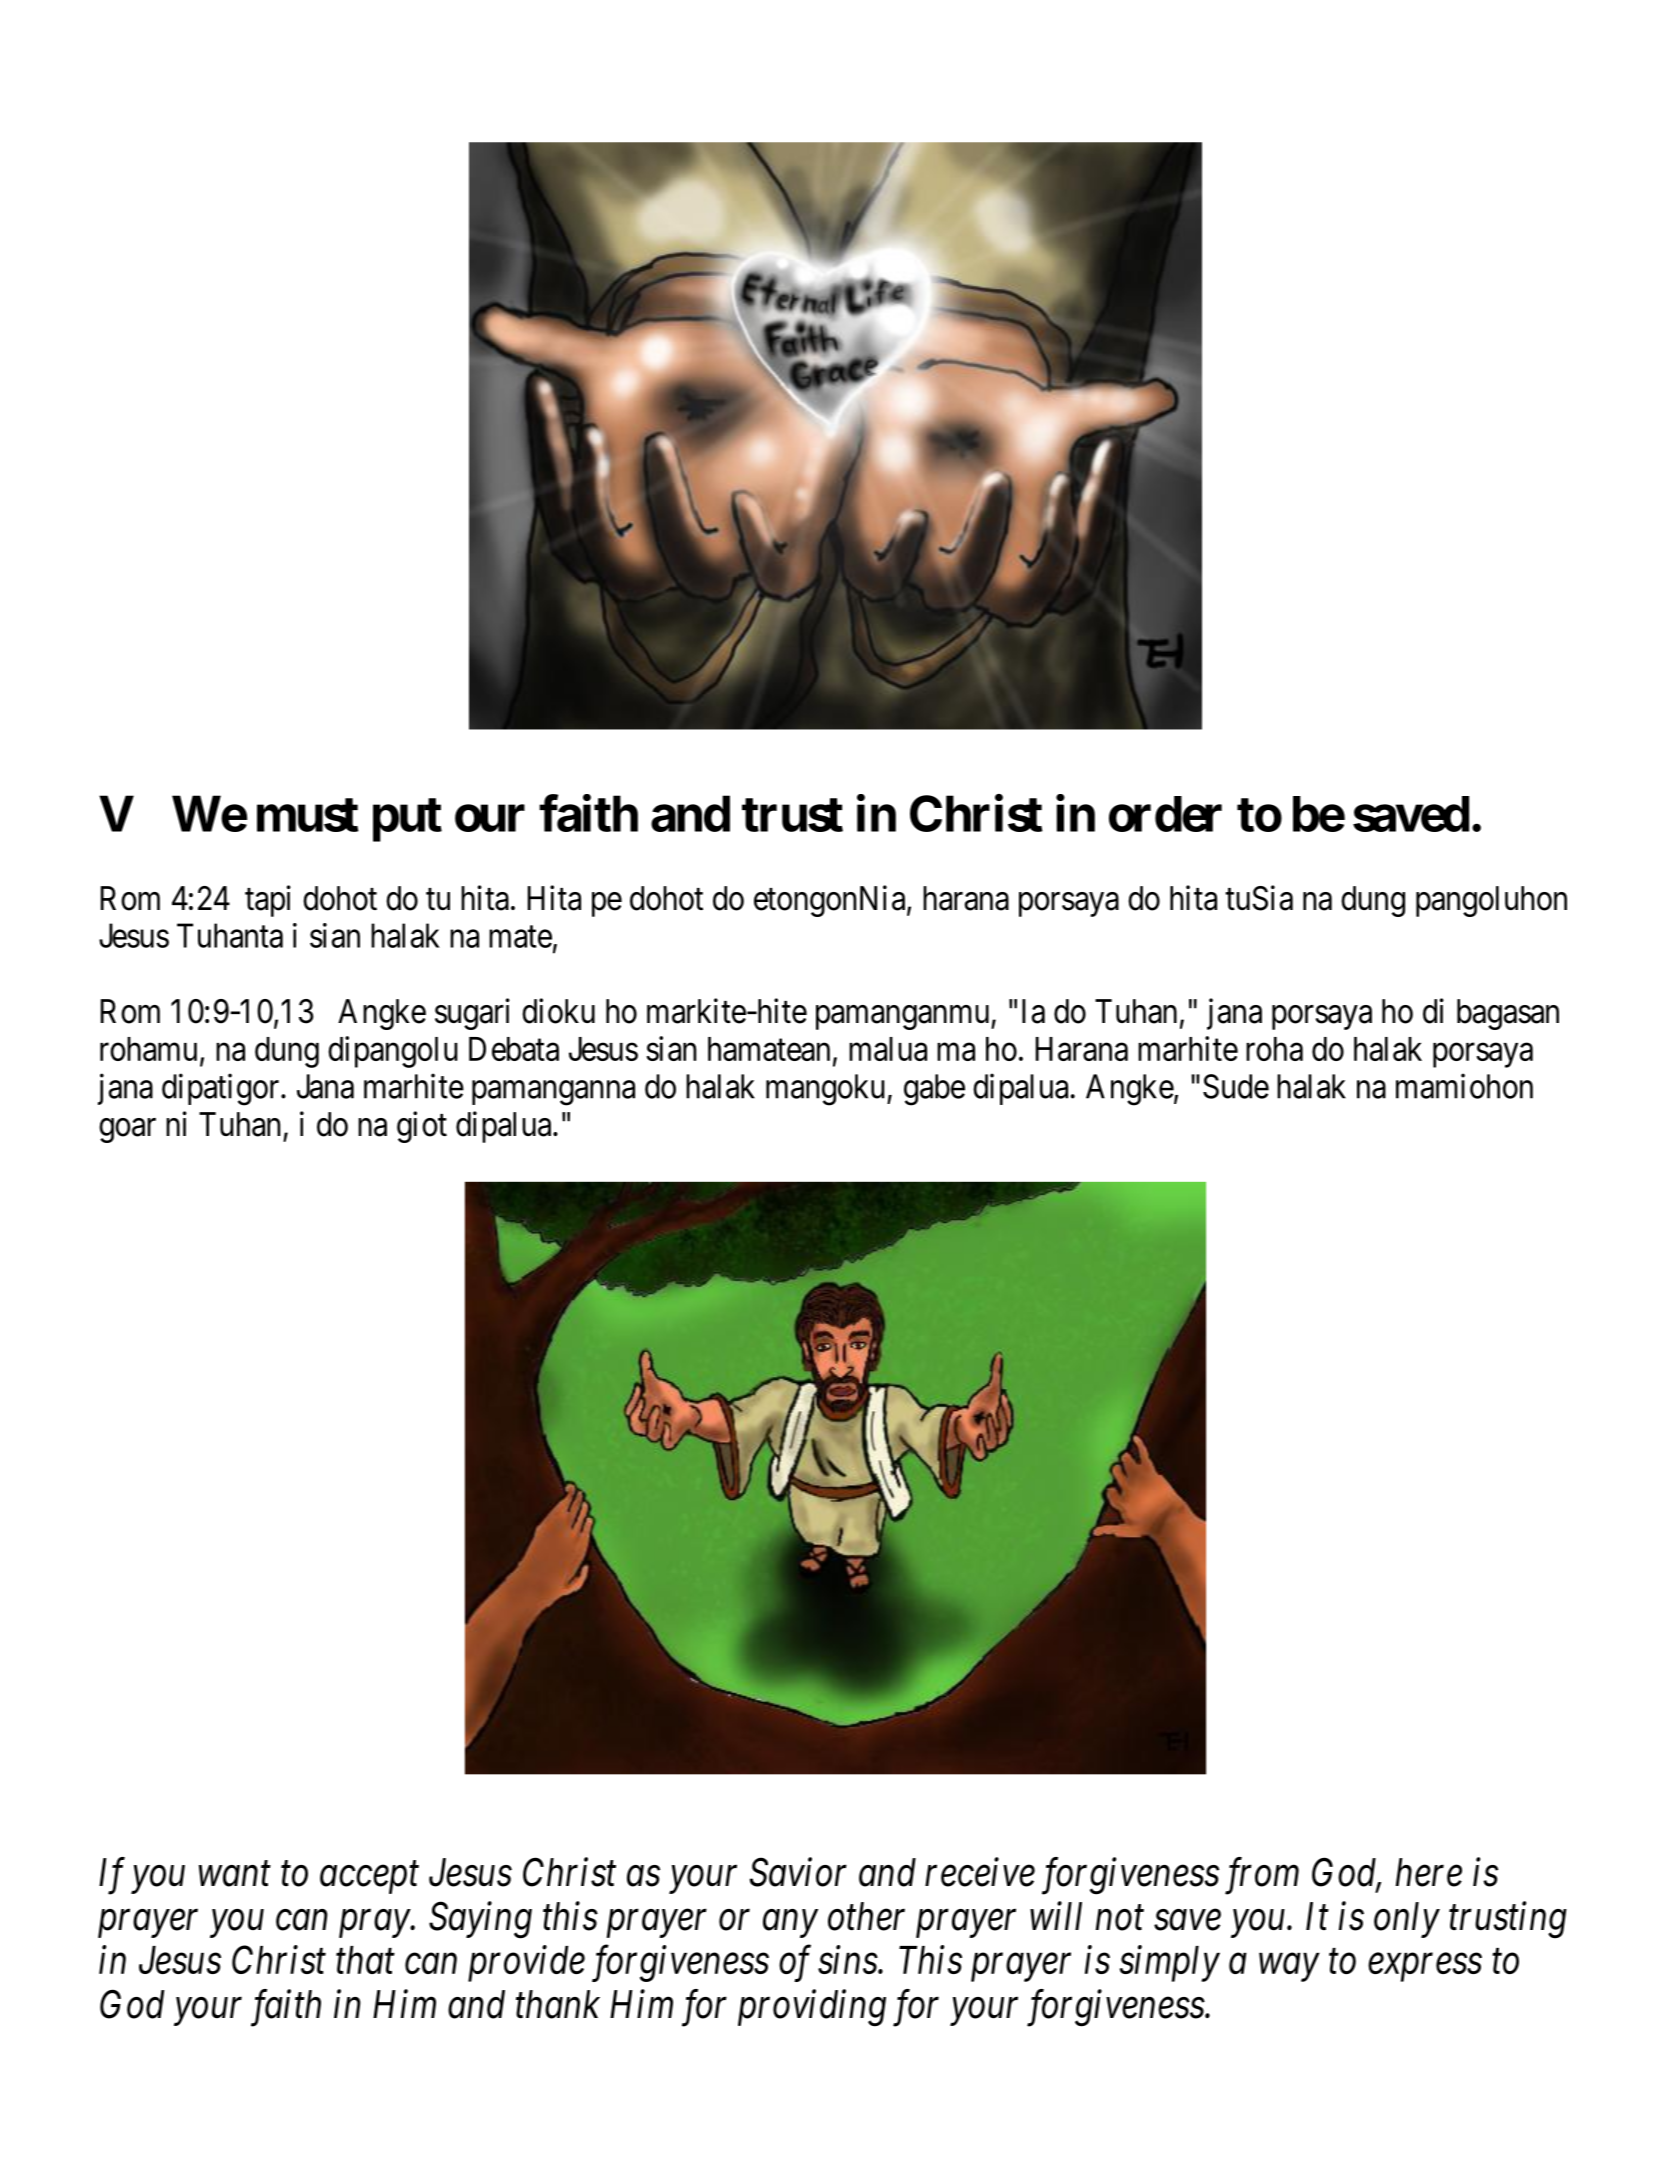 This page has width=1671, height=2163. What do you see at coordinates (1165, 814) in the page?
I see `order` at bounding box center [1165, 814].
